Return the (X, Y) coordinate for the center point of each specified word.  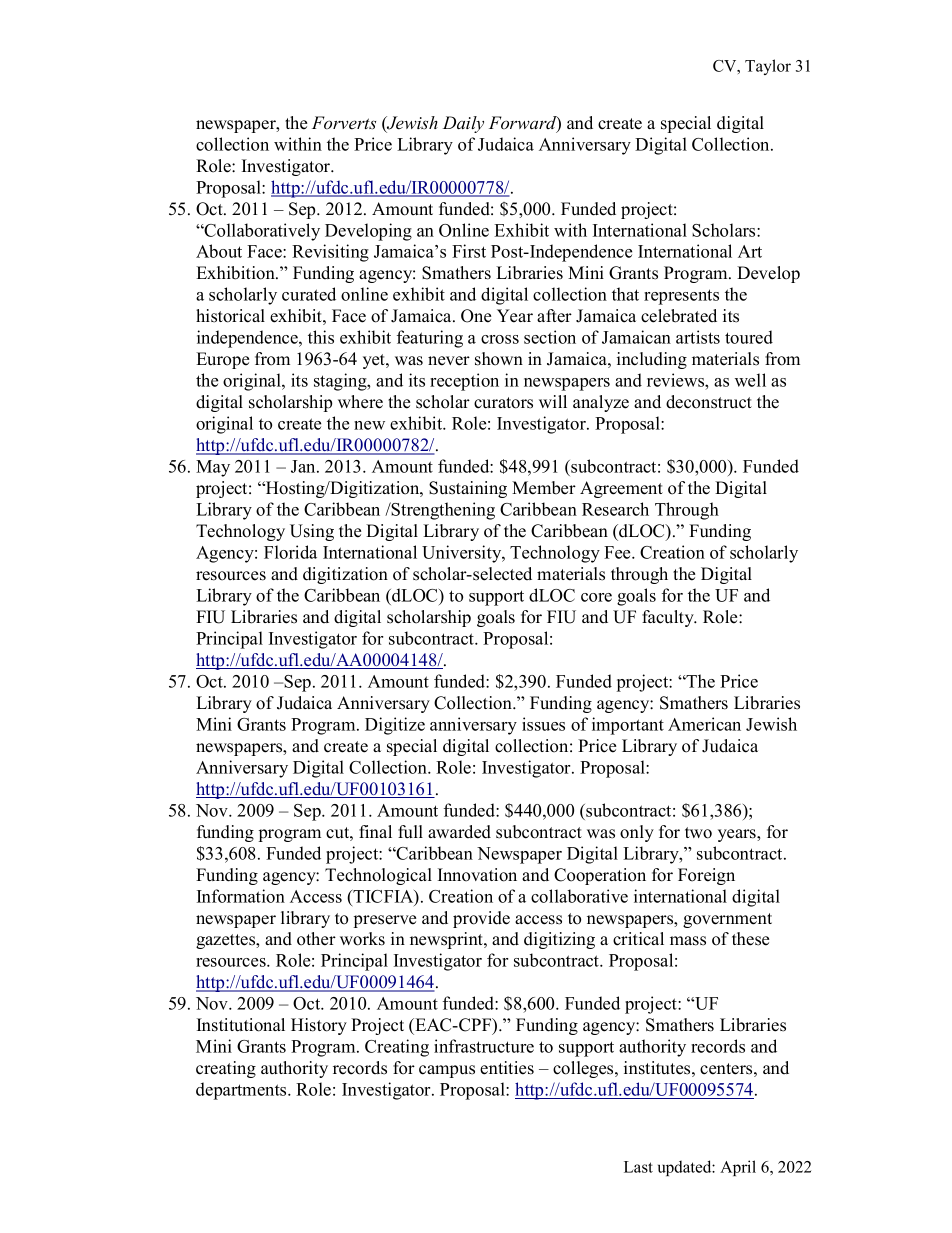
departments (242, 1091)
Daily (463, 124)
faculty (669, 618)
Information (241, 896)
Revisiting (330, 253)
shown (499, 359)
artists (698, 337)
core (596, 597)
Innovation (477, 875)
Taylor (768, 67)
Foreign (706, 876)
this (321, 337)
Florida (290, 552)
